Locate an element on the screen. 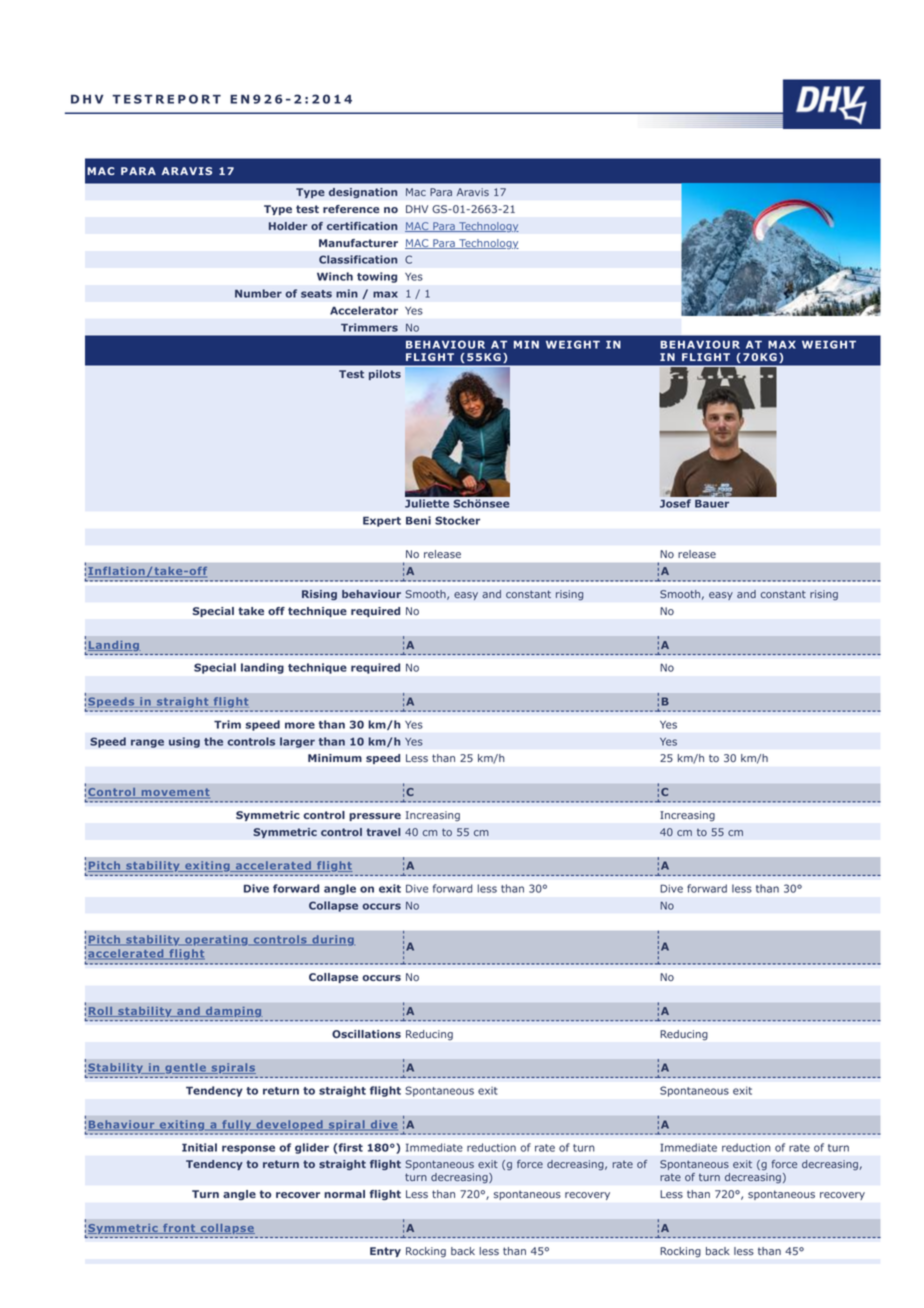  travel is located at coordinates (383, 832).
